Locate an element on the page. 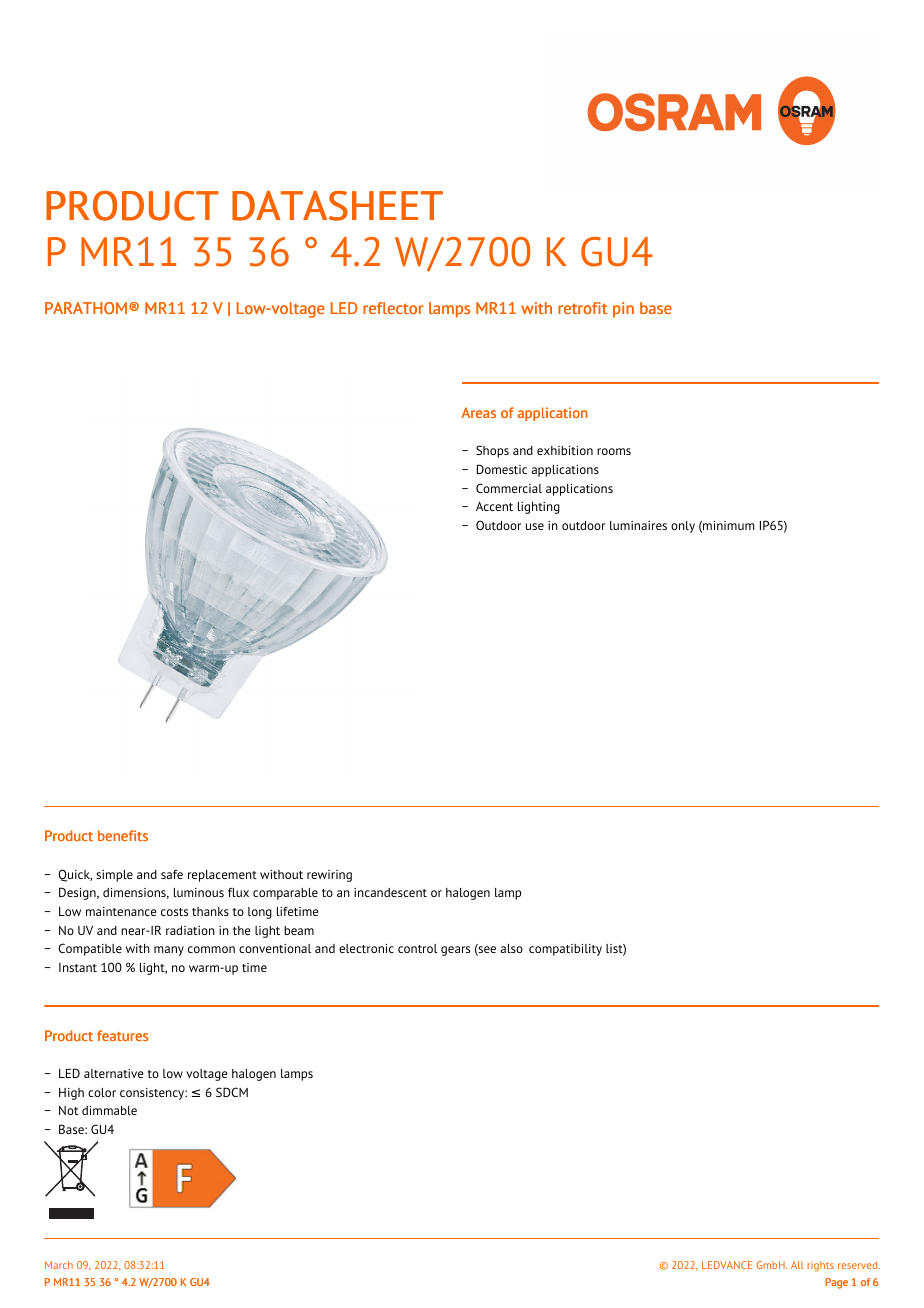 This image has height=1308, width=924. features is located at coordinates (122, 1035).
